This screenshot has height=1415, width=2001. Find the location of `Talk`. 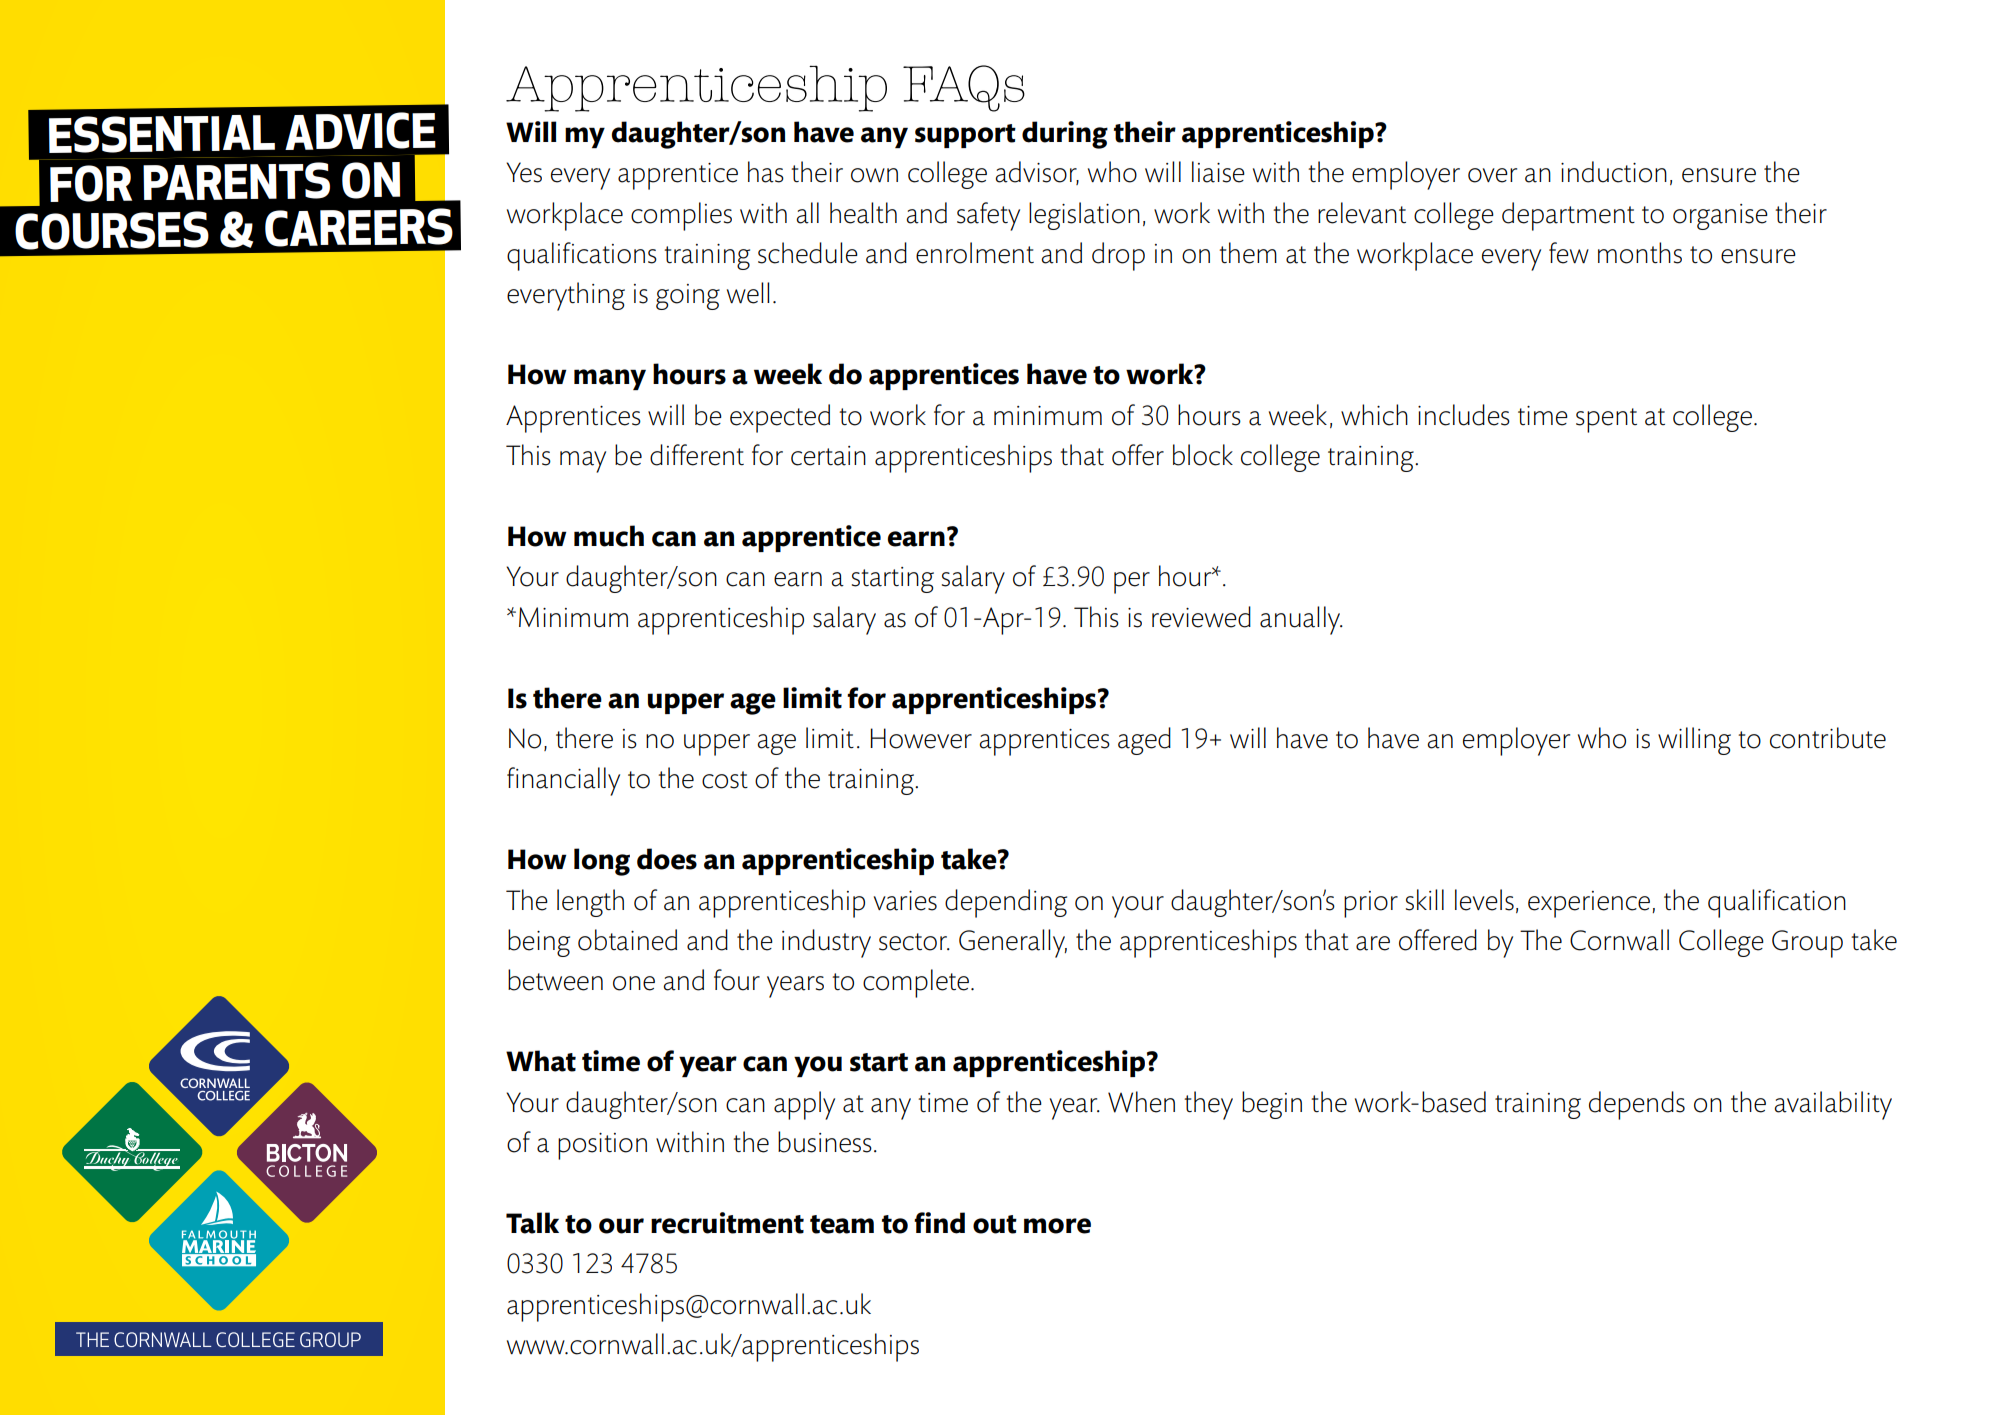

Talk is located at coordinates (532, 1223).
